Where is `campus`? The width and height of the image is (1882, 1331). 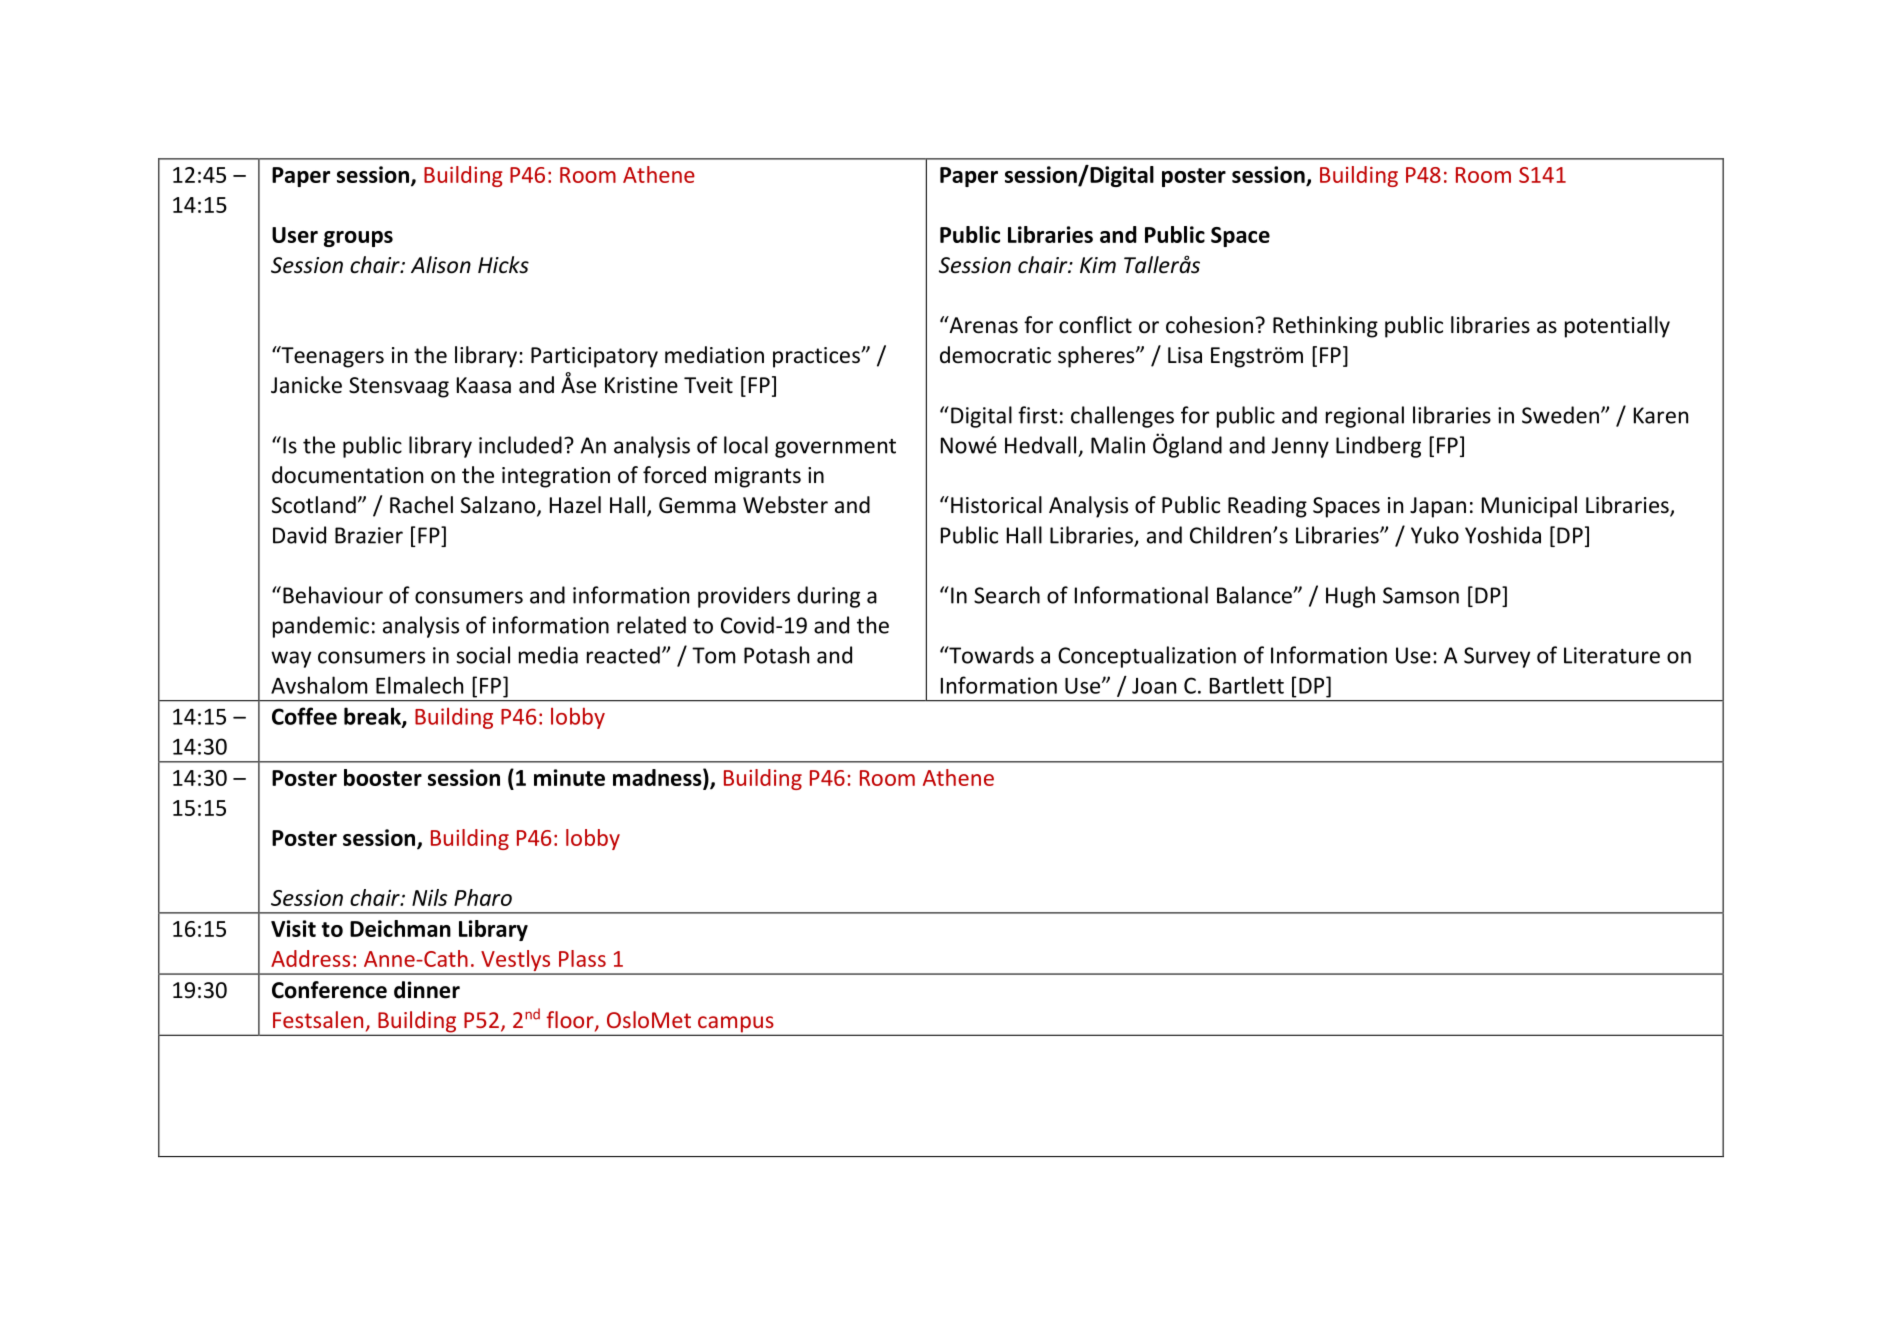
campus is located at coordinates (736, 1025).
